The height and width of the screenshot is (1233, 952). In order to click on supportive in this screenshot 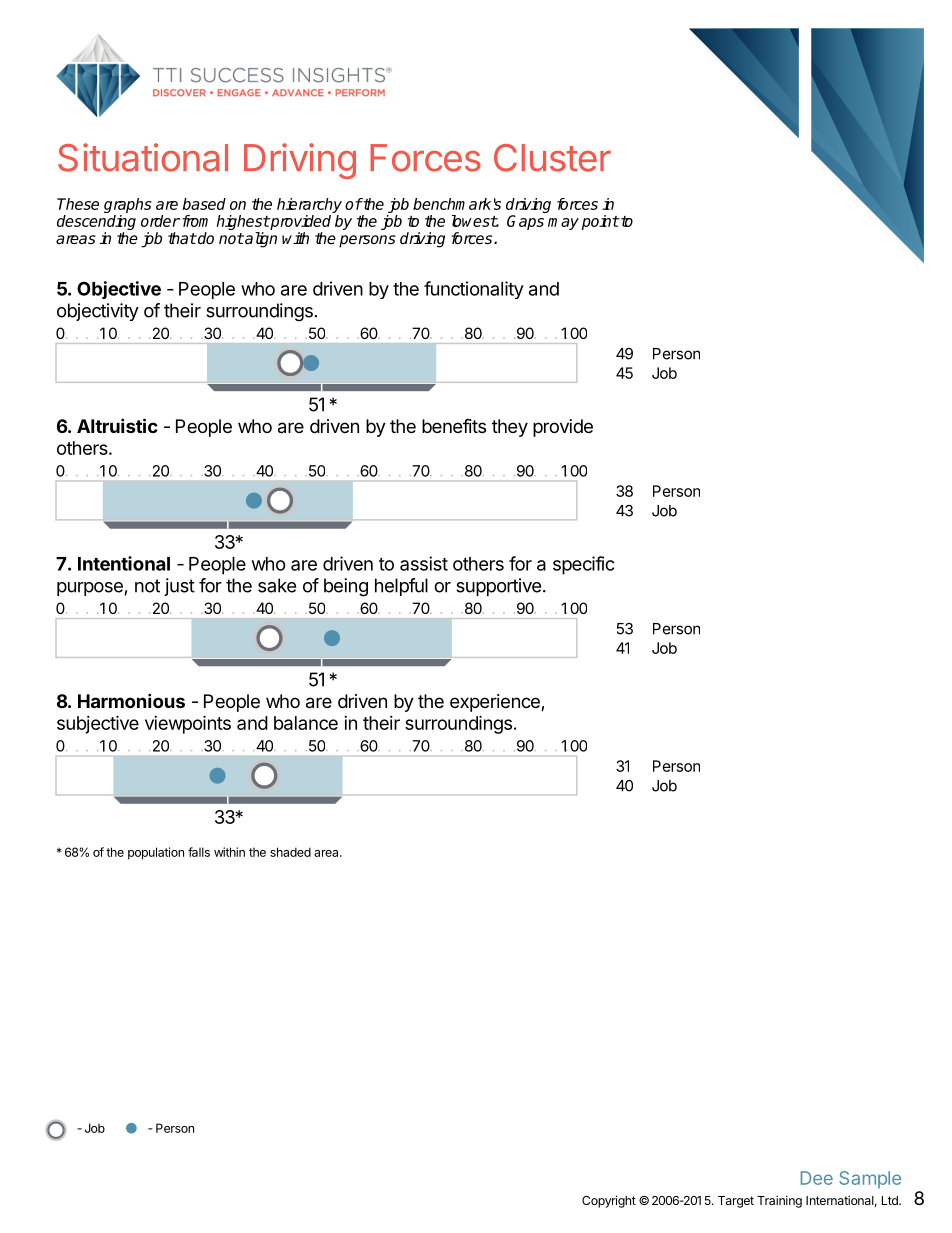, I will do `click(498, 587)`.
